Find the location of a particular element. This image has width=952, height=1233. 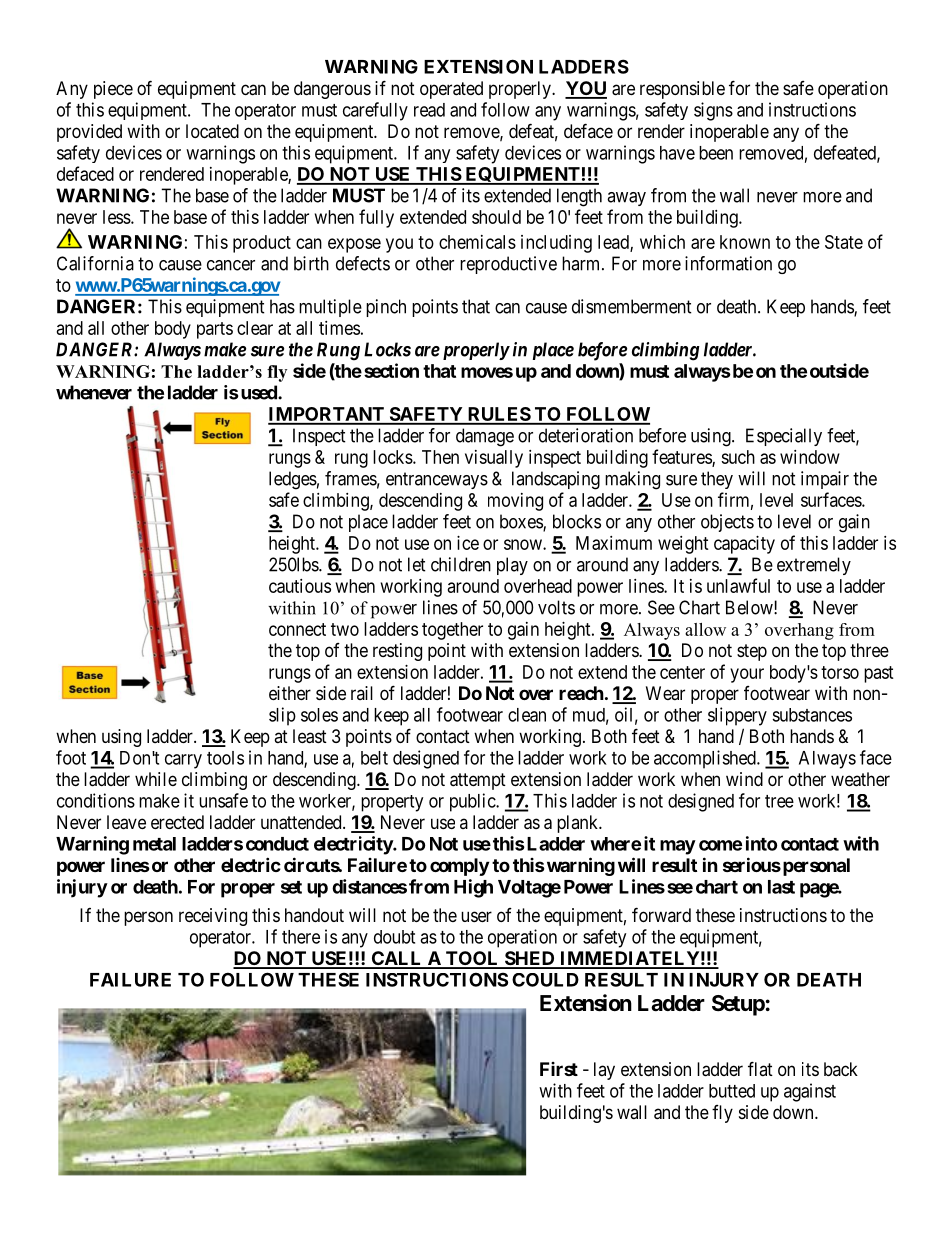

First is located at coordinates (559, 1069).
